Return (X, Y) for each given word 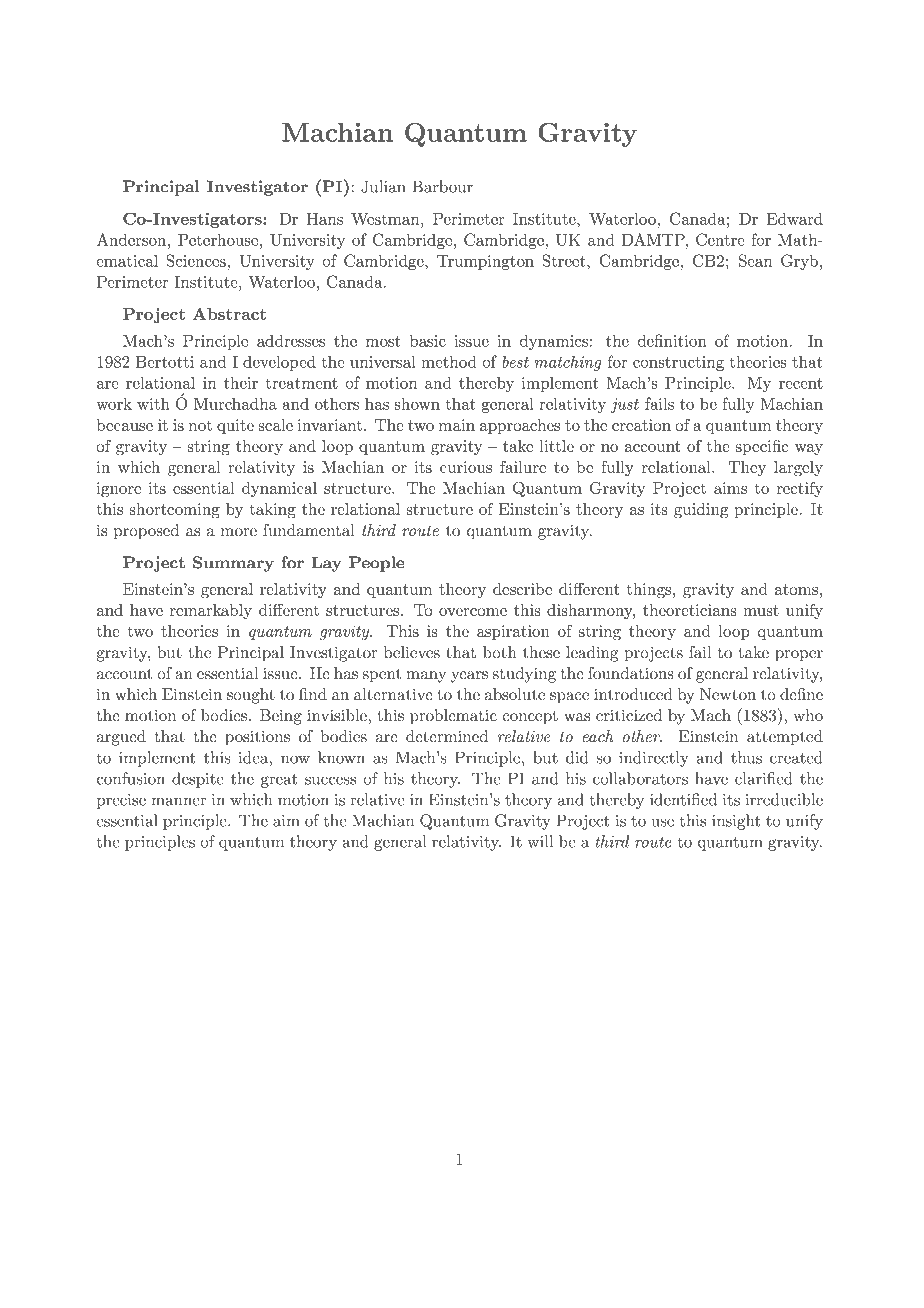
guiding (701, 511)
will (540, 841)
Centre (720, 239)
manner (178, 801)
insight (736, 822)
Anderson (133, 239)
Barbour (443, 186)
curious (466, 467)
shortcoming (174, 511)
